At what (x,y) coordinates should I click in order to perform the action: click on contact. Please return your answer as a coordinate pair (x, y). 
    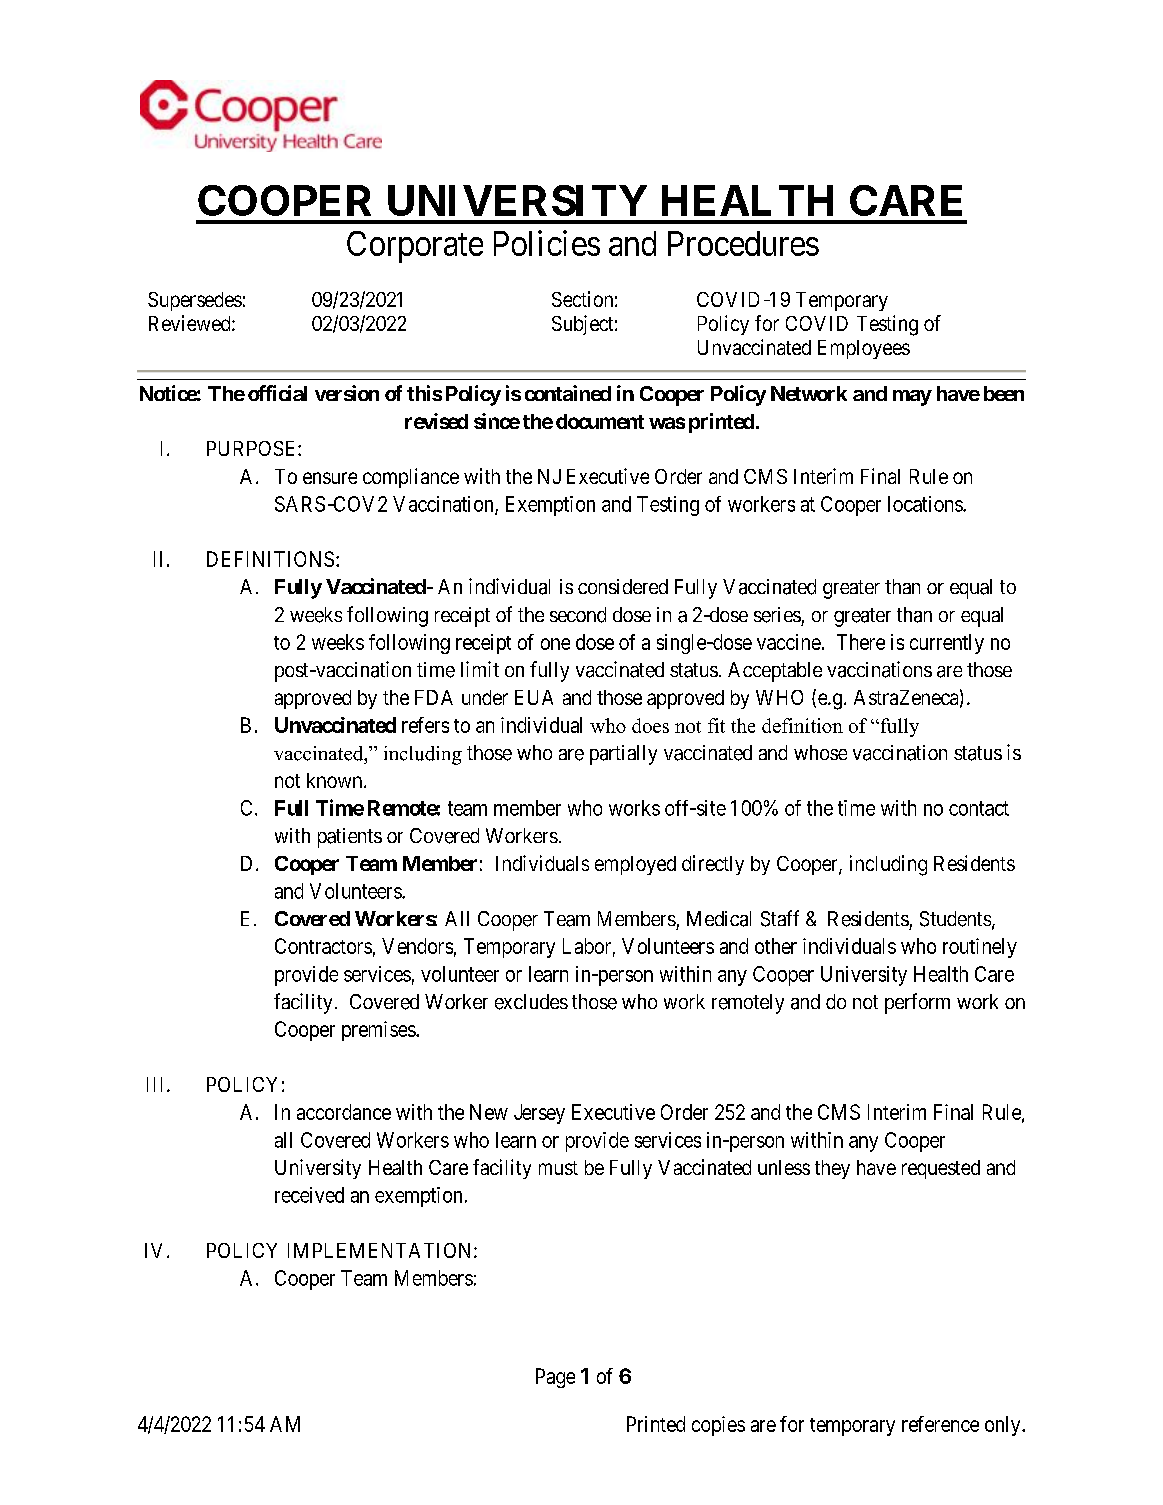
    Looking at the image, I should click on (979, 808).
